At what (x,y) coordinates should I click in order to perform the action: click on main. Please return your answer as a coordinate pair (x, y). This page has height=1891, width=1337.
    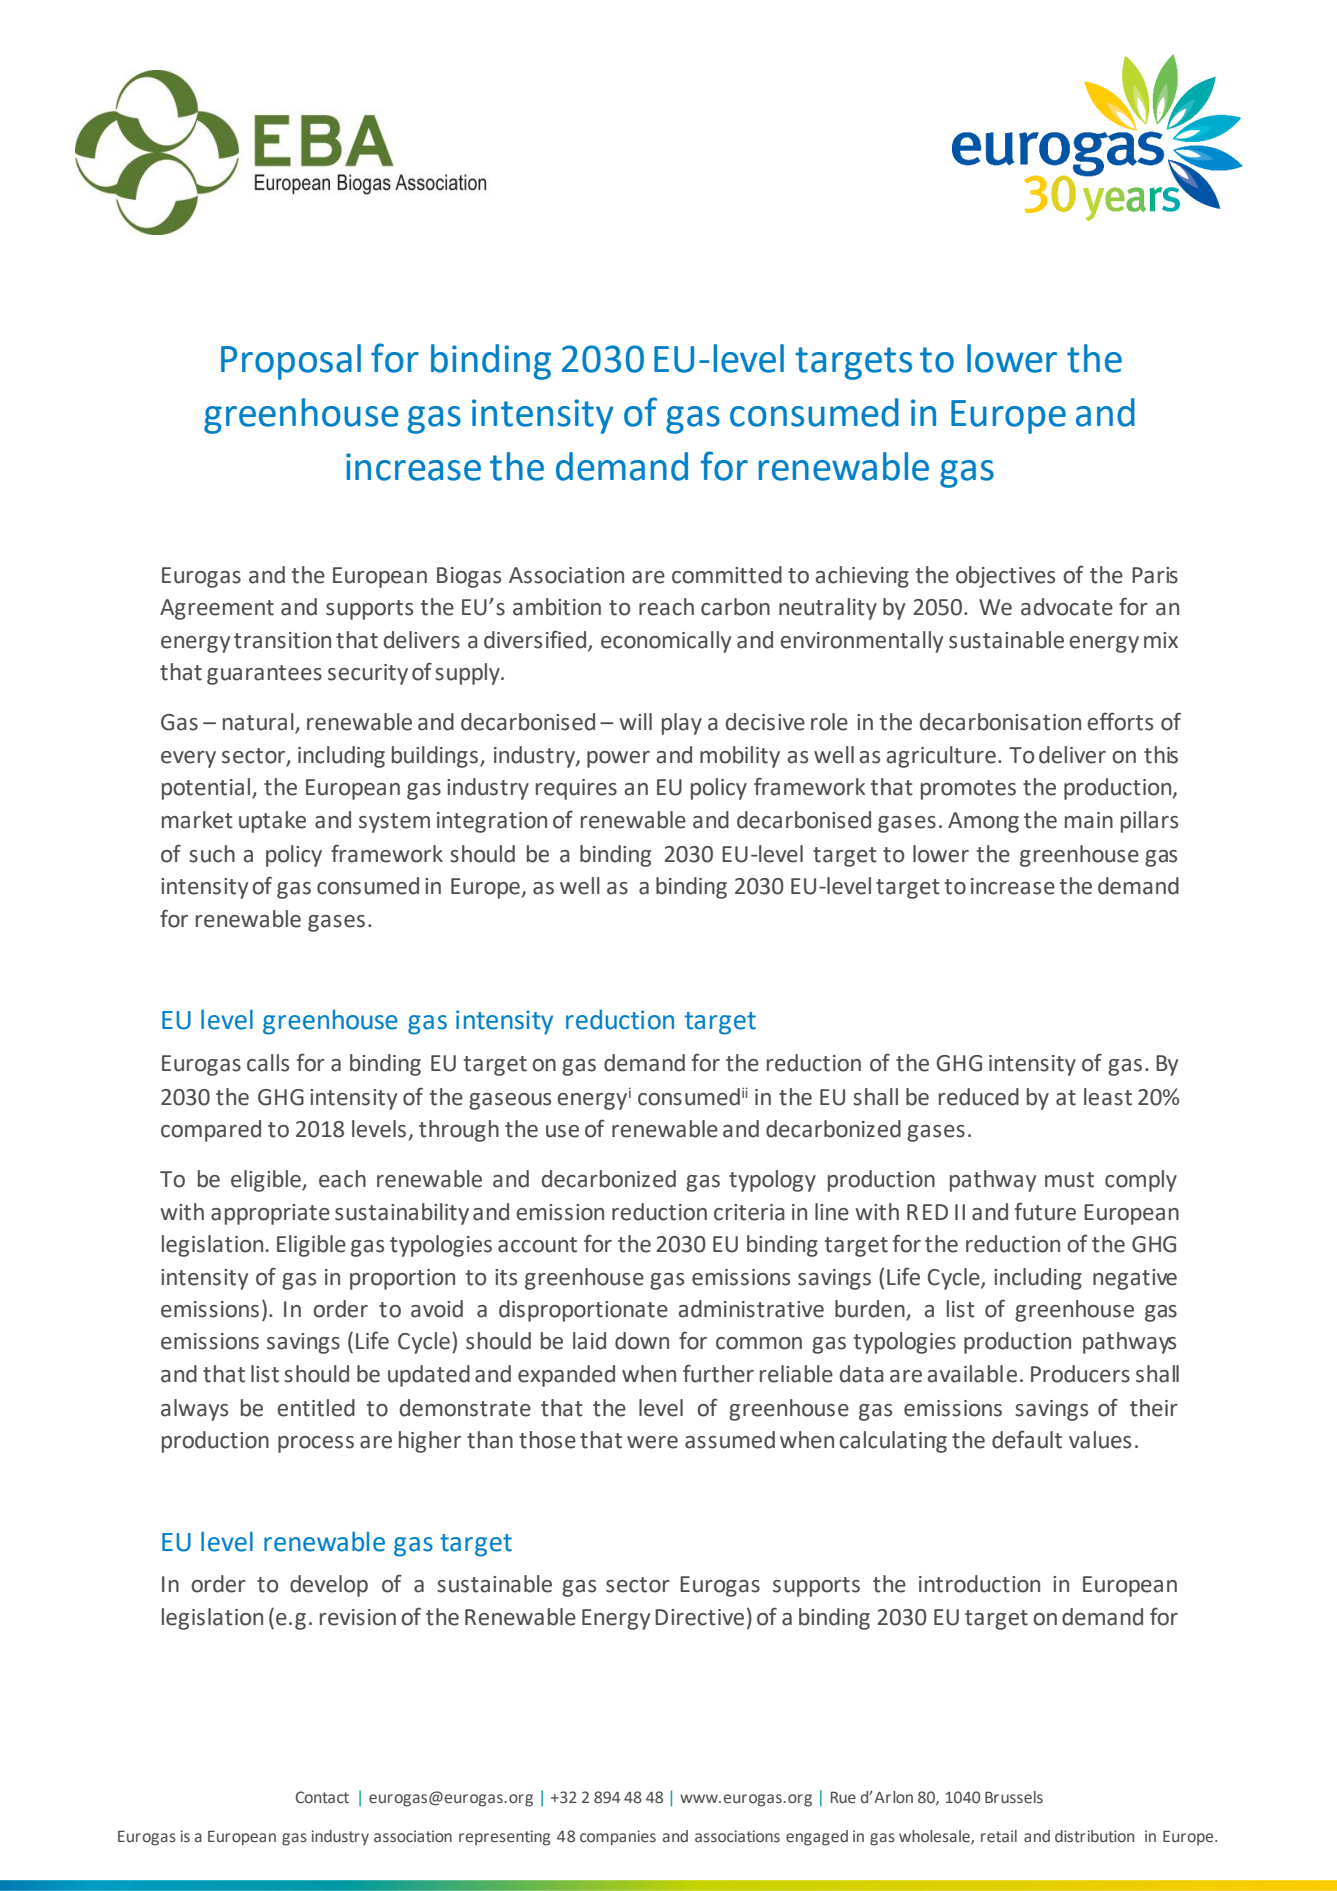
    Looking at the image, I should click on (1089, 820).
